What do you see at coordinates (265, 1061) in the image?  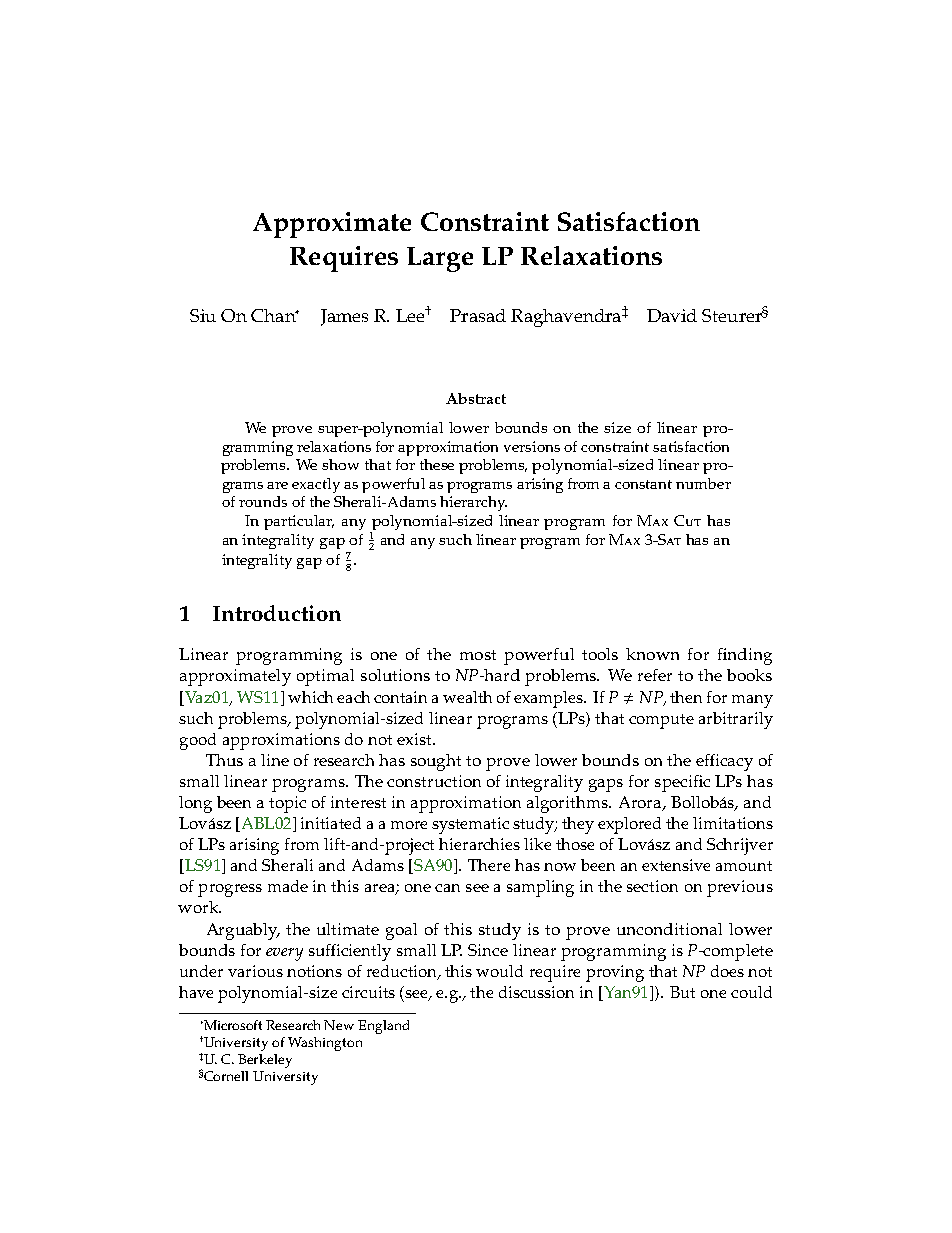 I see `Berkeley` at bounding box center [265, 1061].
